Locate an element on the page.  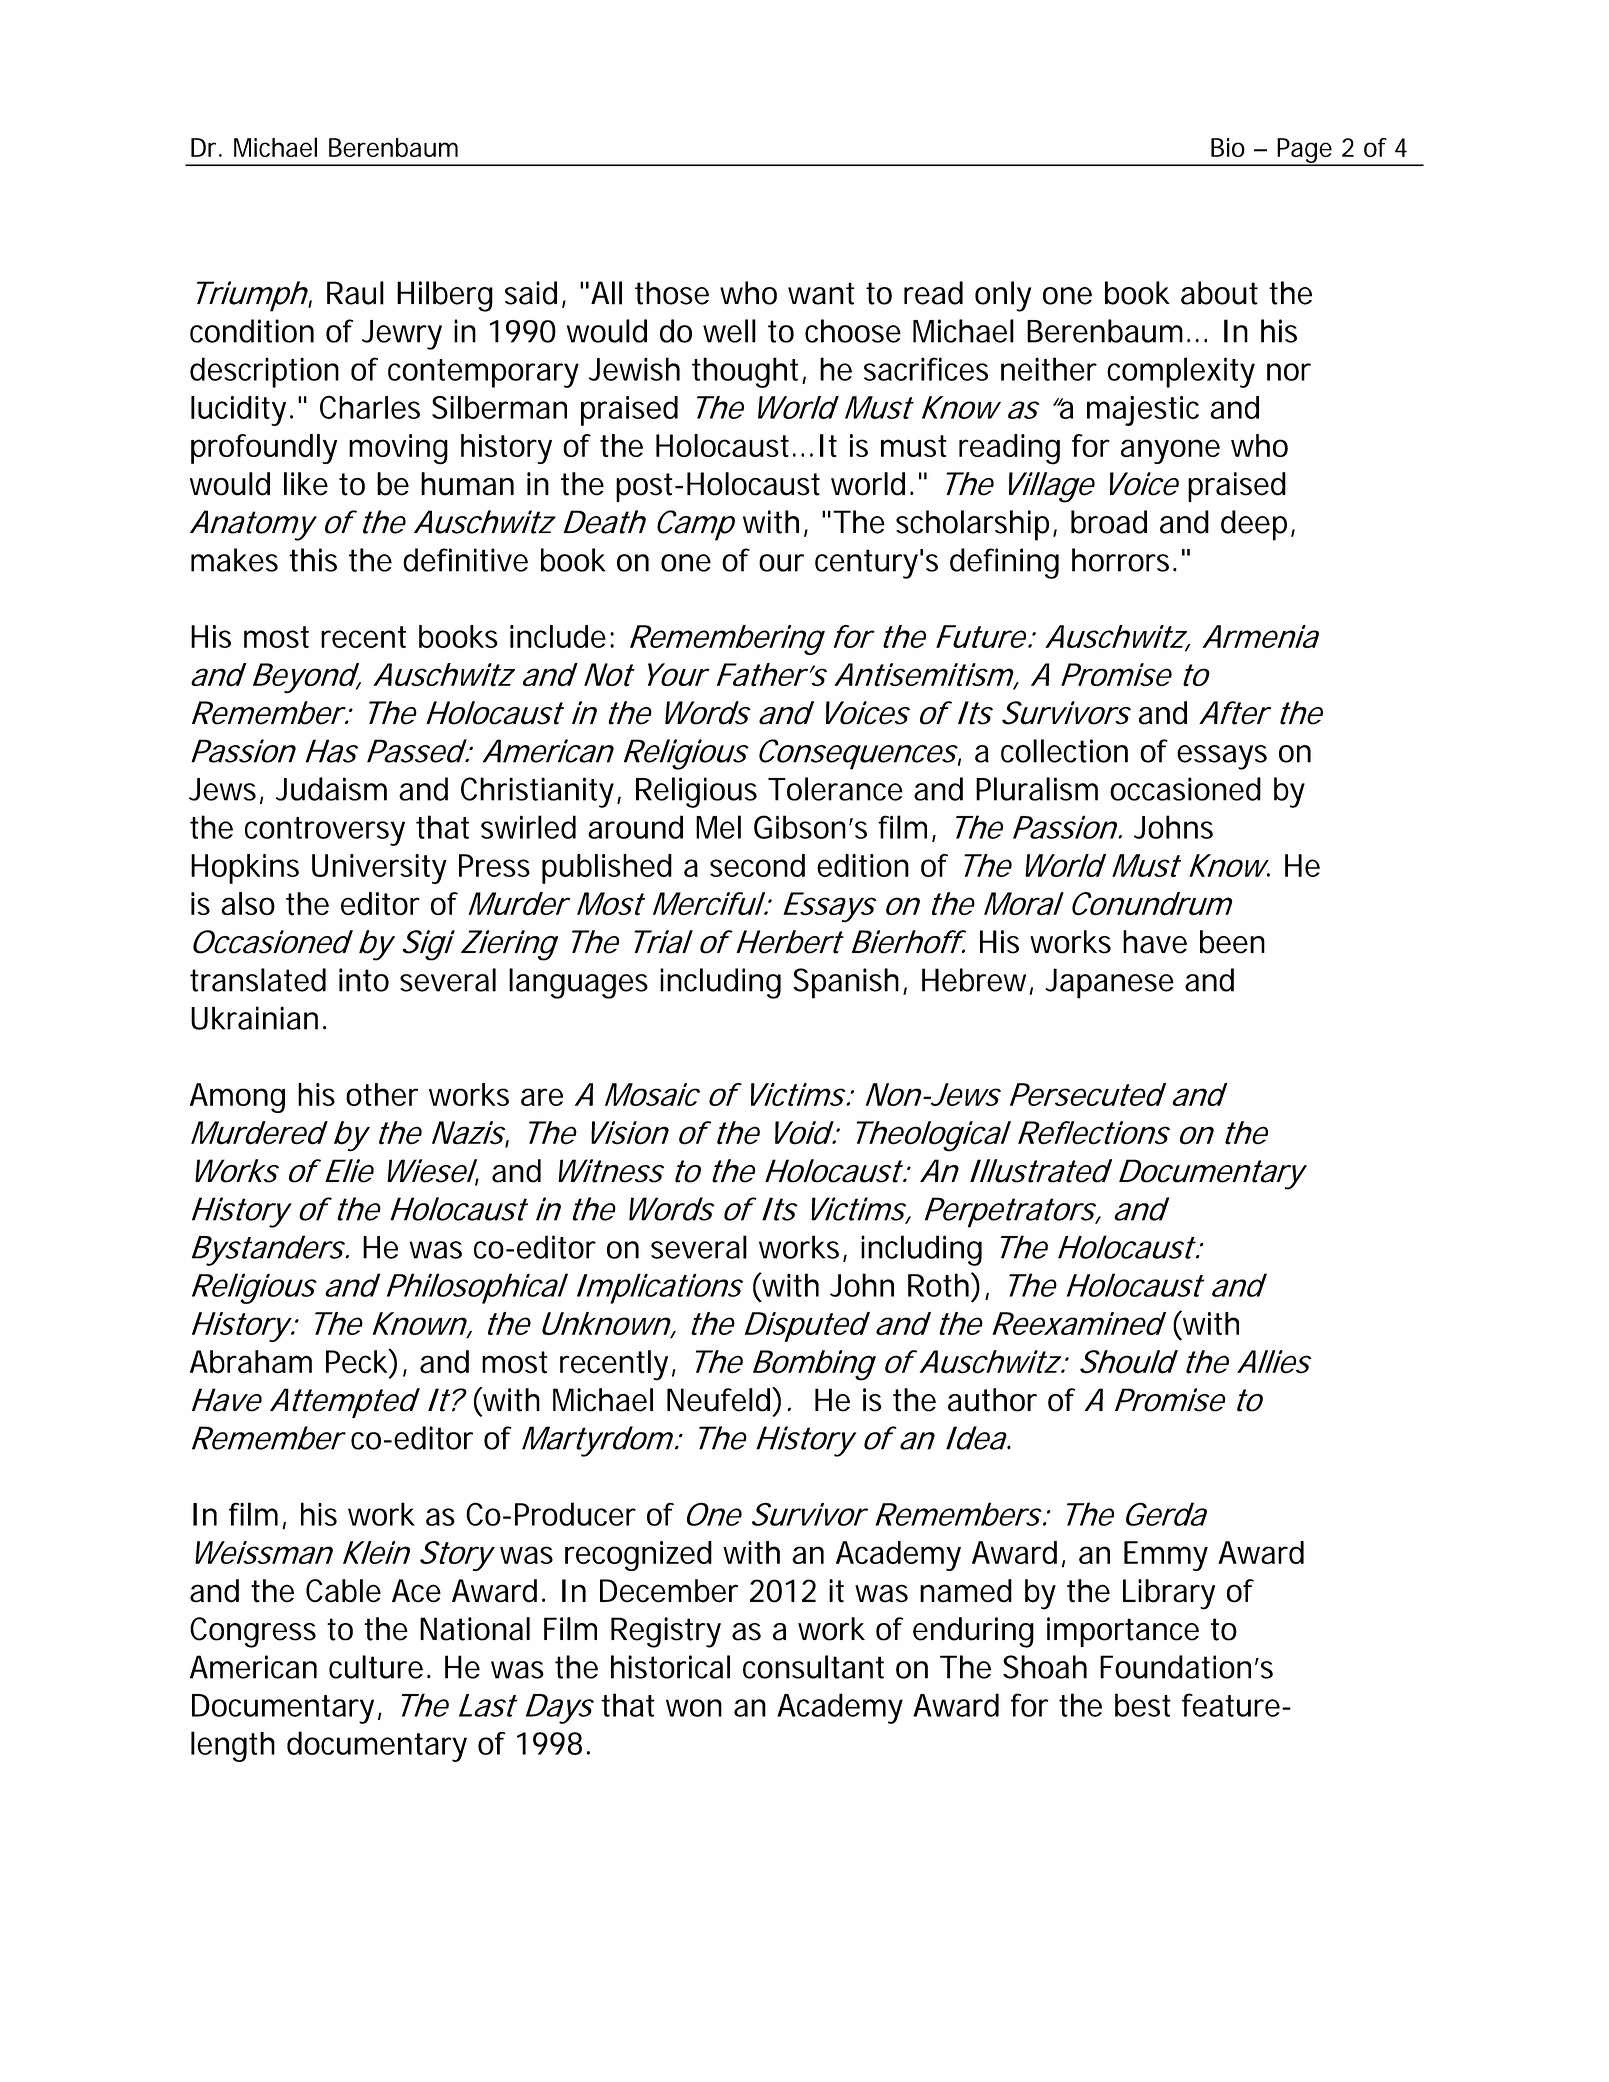
Raul is located at coordinates (355, 293).
